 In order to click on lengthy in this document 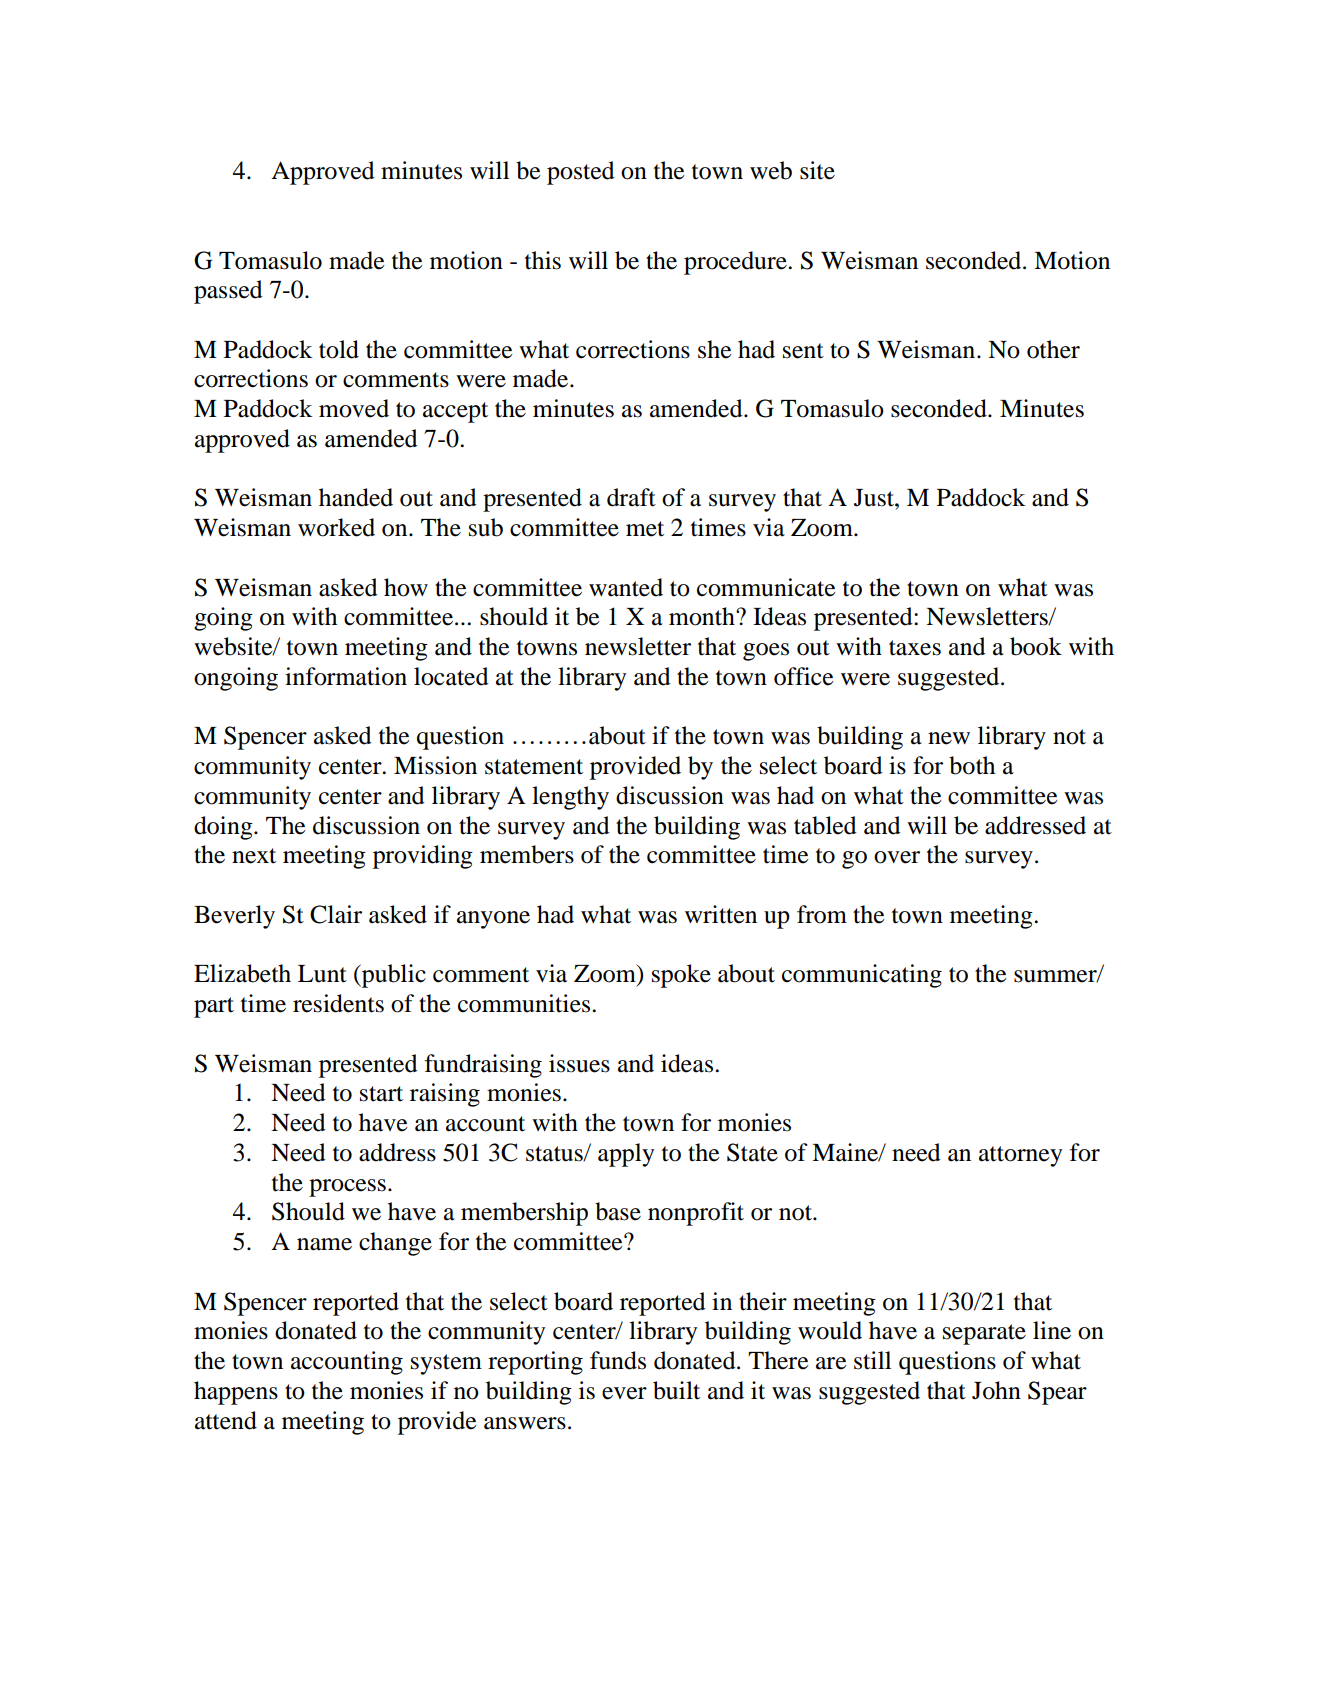, I will do `click(570, 798)`.
